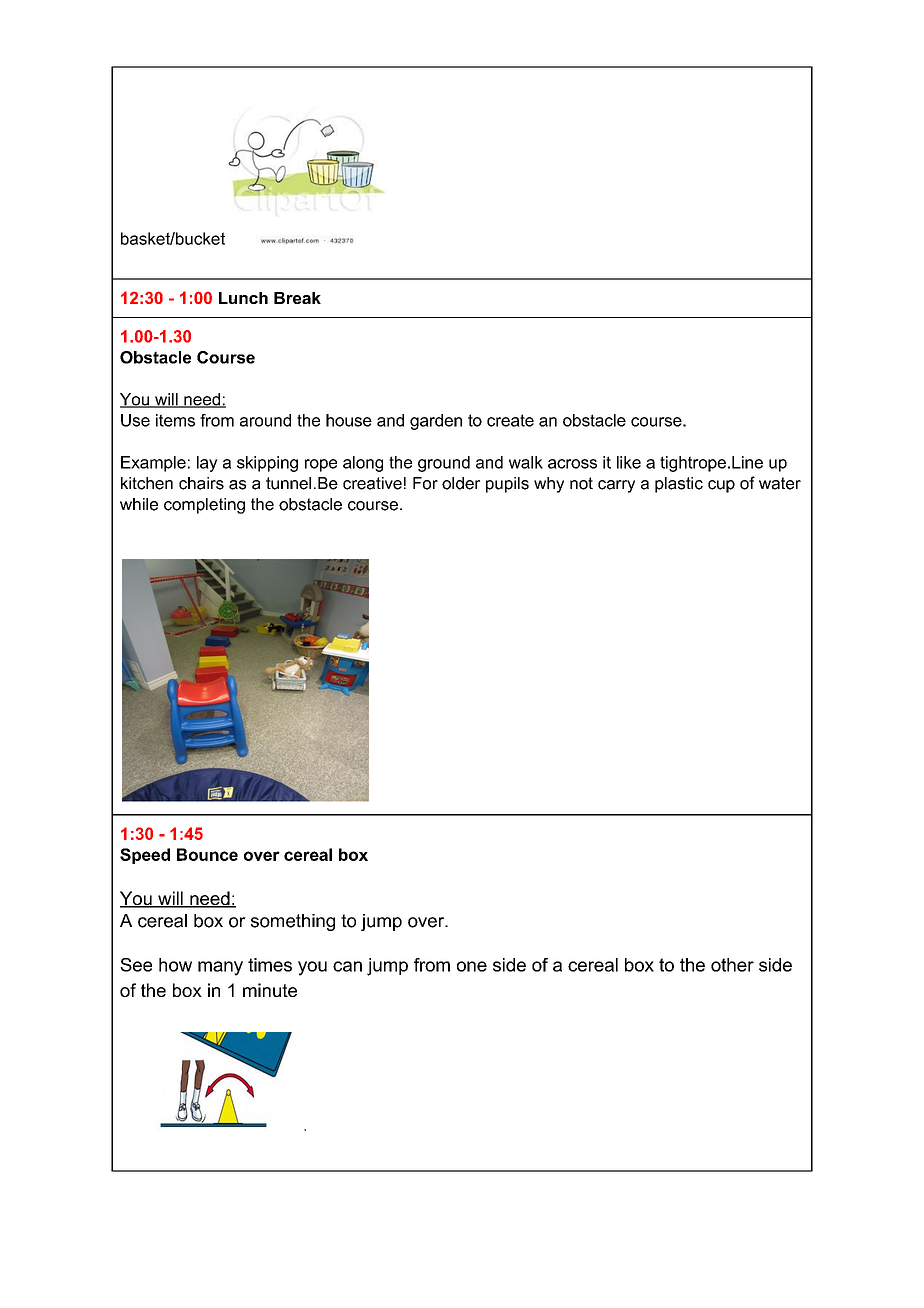 Image resolution: width=924 pixels, height=1308 pixels. I want to click on Break, so click(297, 298).
